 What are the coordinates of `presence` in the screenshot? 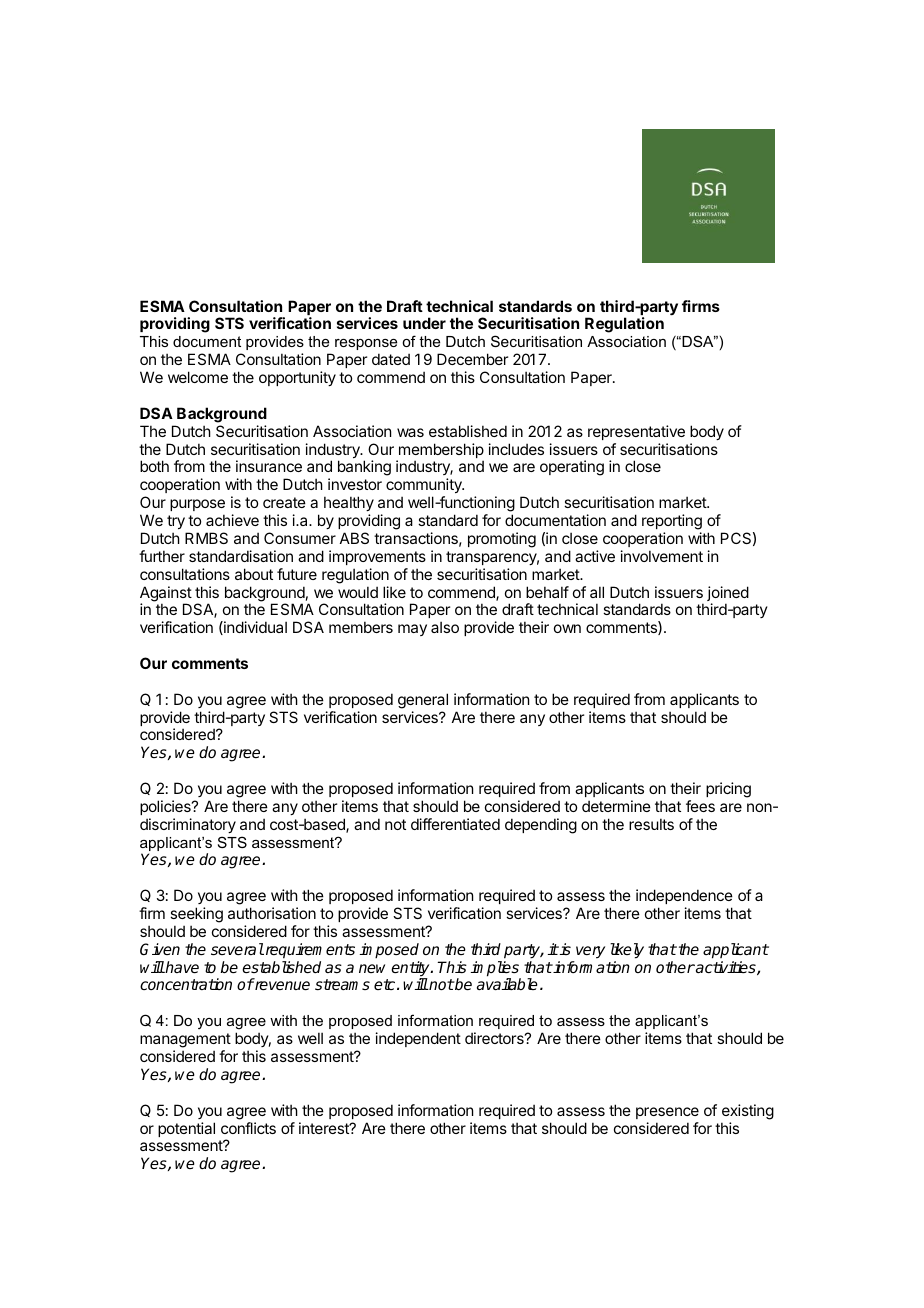 It's located at (667, 1113).
